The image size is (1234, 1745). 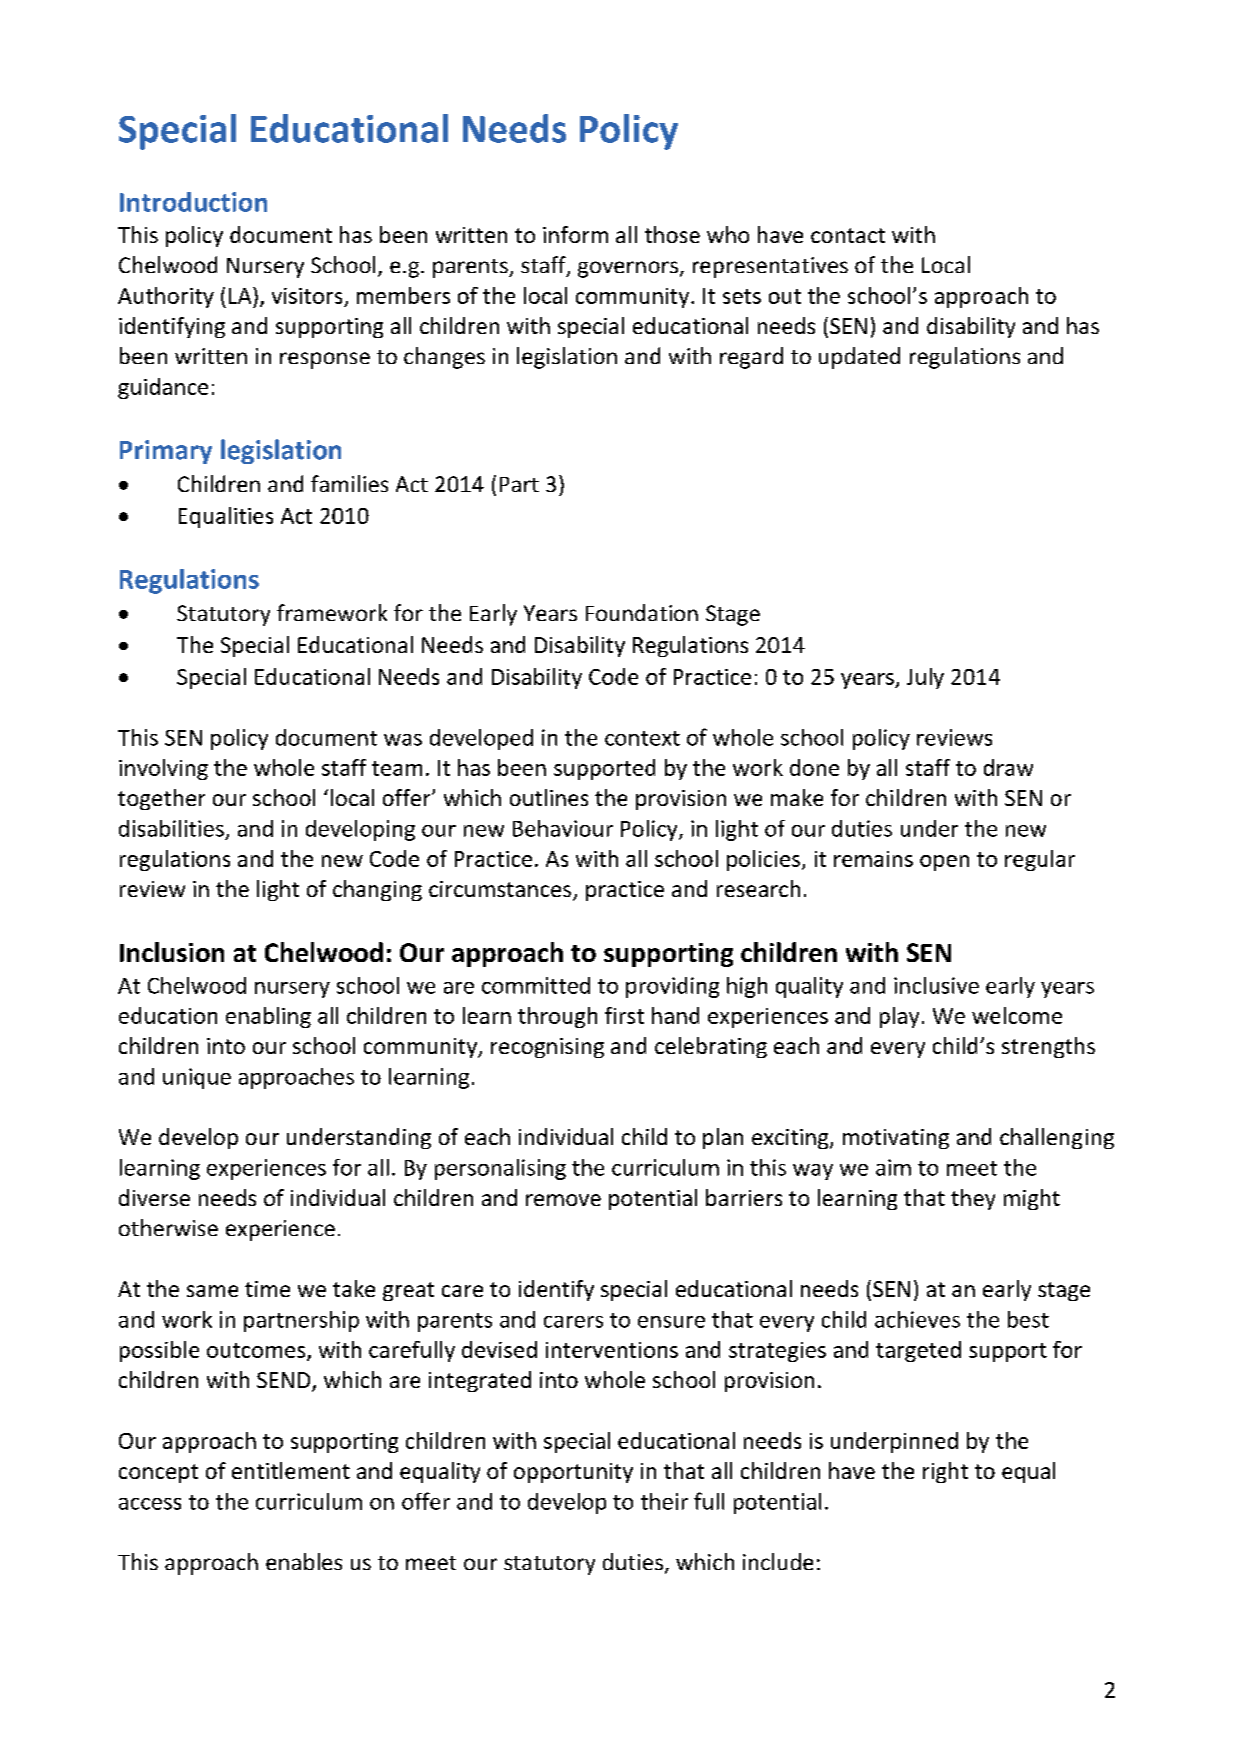 What do you see at coordinates (547, 1048) in the screenshot?
I see `recognising` at bounding box center [547, 1048].
